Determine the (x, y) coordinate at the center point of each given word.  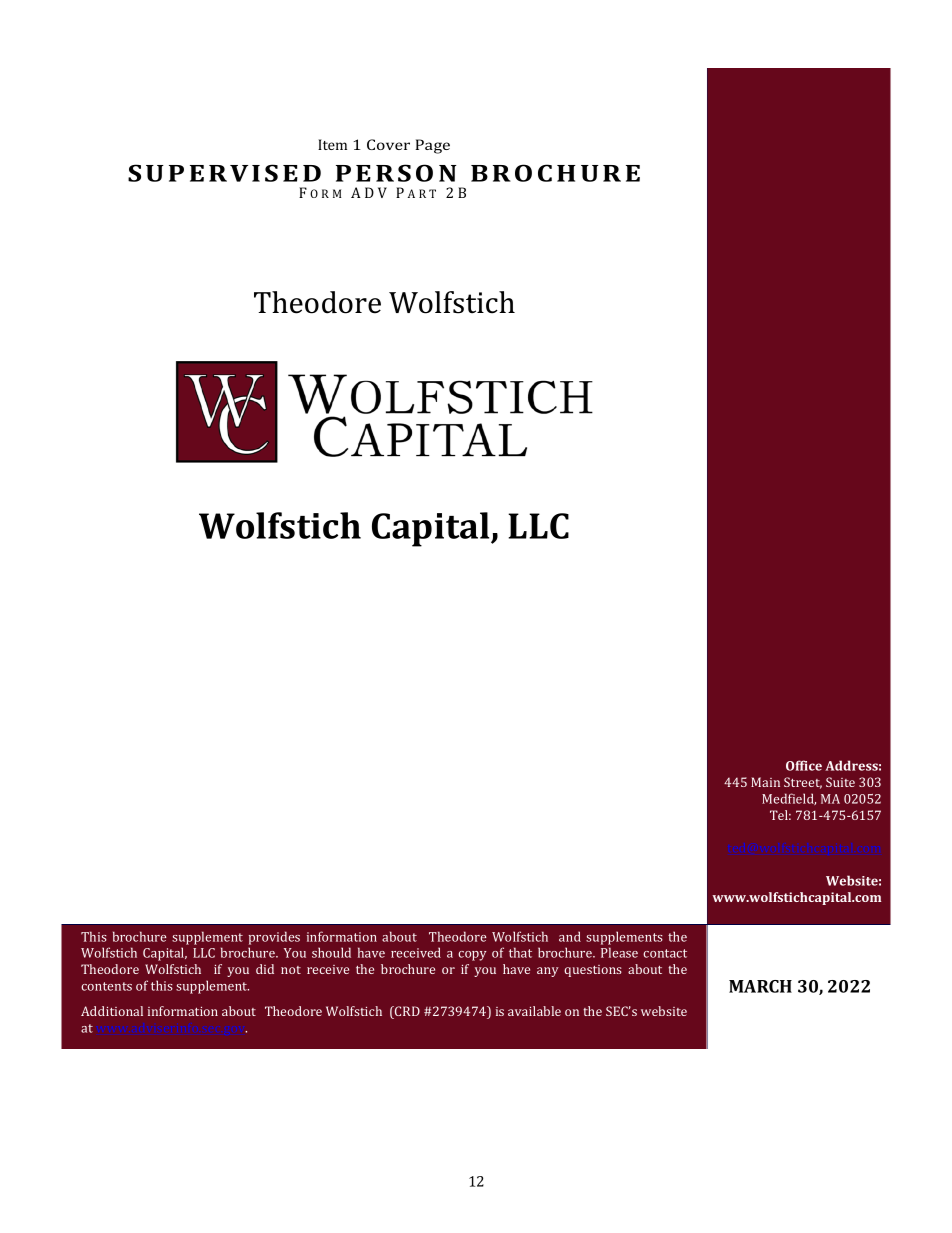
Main (765, 782)
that (520, 952)
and (570, 936)
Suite (840, 782)
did (265, 969)
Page (432, 146)
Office (804, 765)
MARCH (760, 986)
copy (472, 956)
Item (332, 144)
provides (274, 938)
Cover (388, 144)
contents (106, 986)
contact (665, 953)
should (331, 952)
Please (619, 952)
